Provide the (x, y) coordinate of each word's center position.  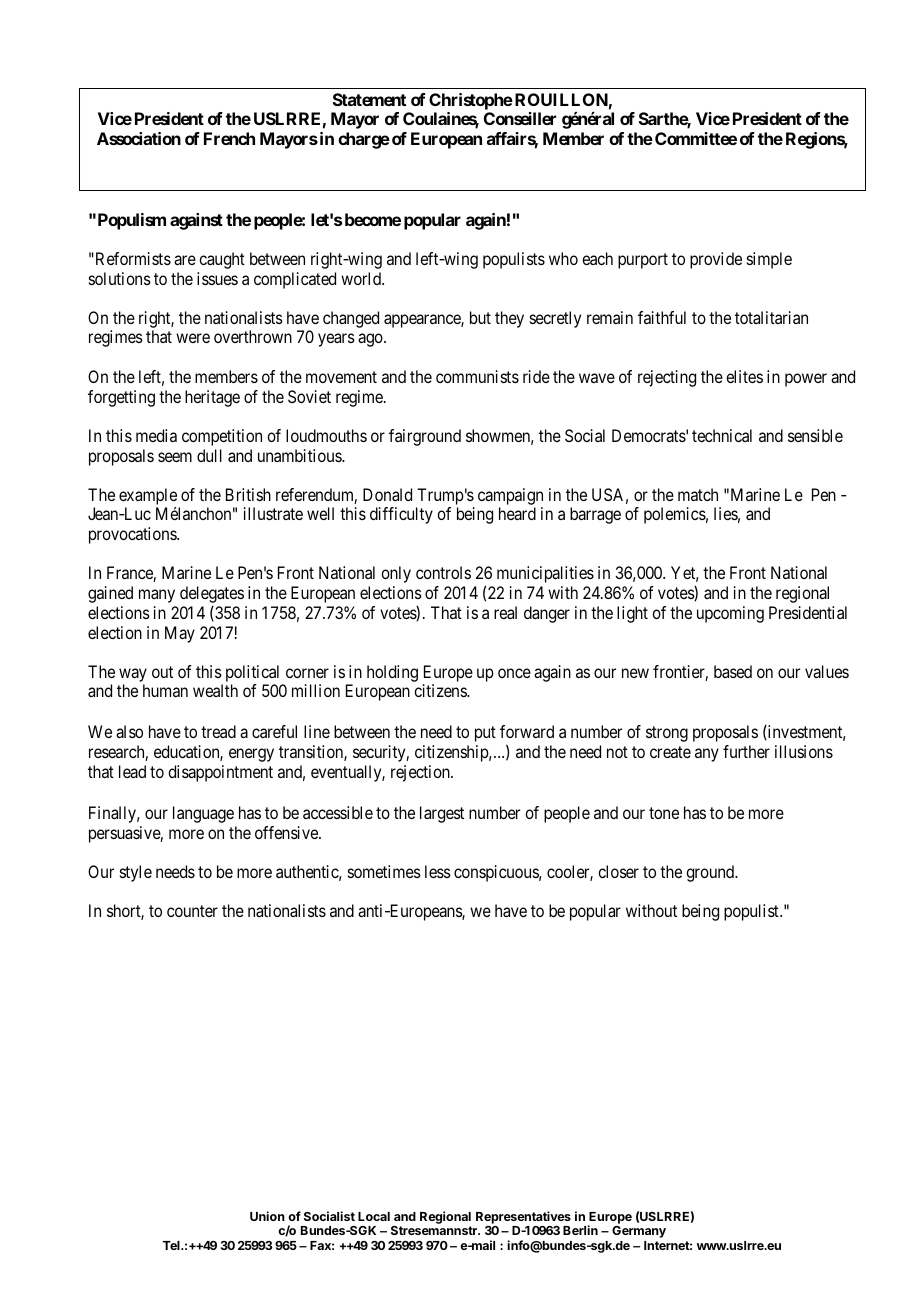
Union (267, 1216)
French (229, 138)
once (514, 673)
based (733, 671)
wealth (215, 690)
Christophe (471, 101)
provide (716, 260)
